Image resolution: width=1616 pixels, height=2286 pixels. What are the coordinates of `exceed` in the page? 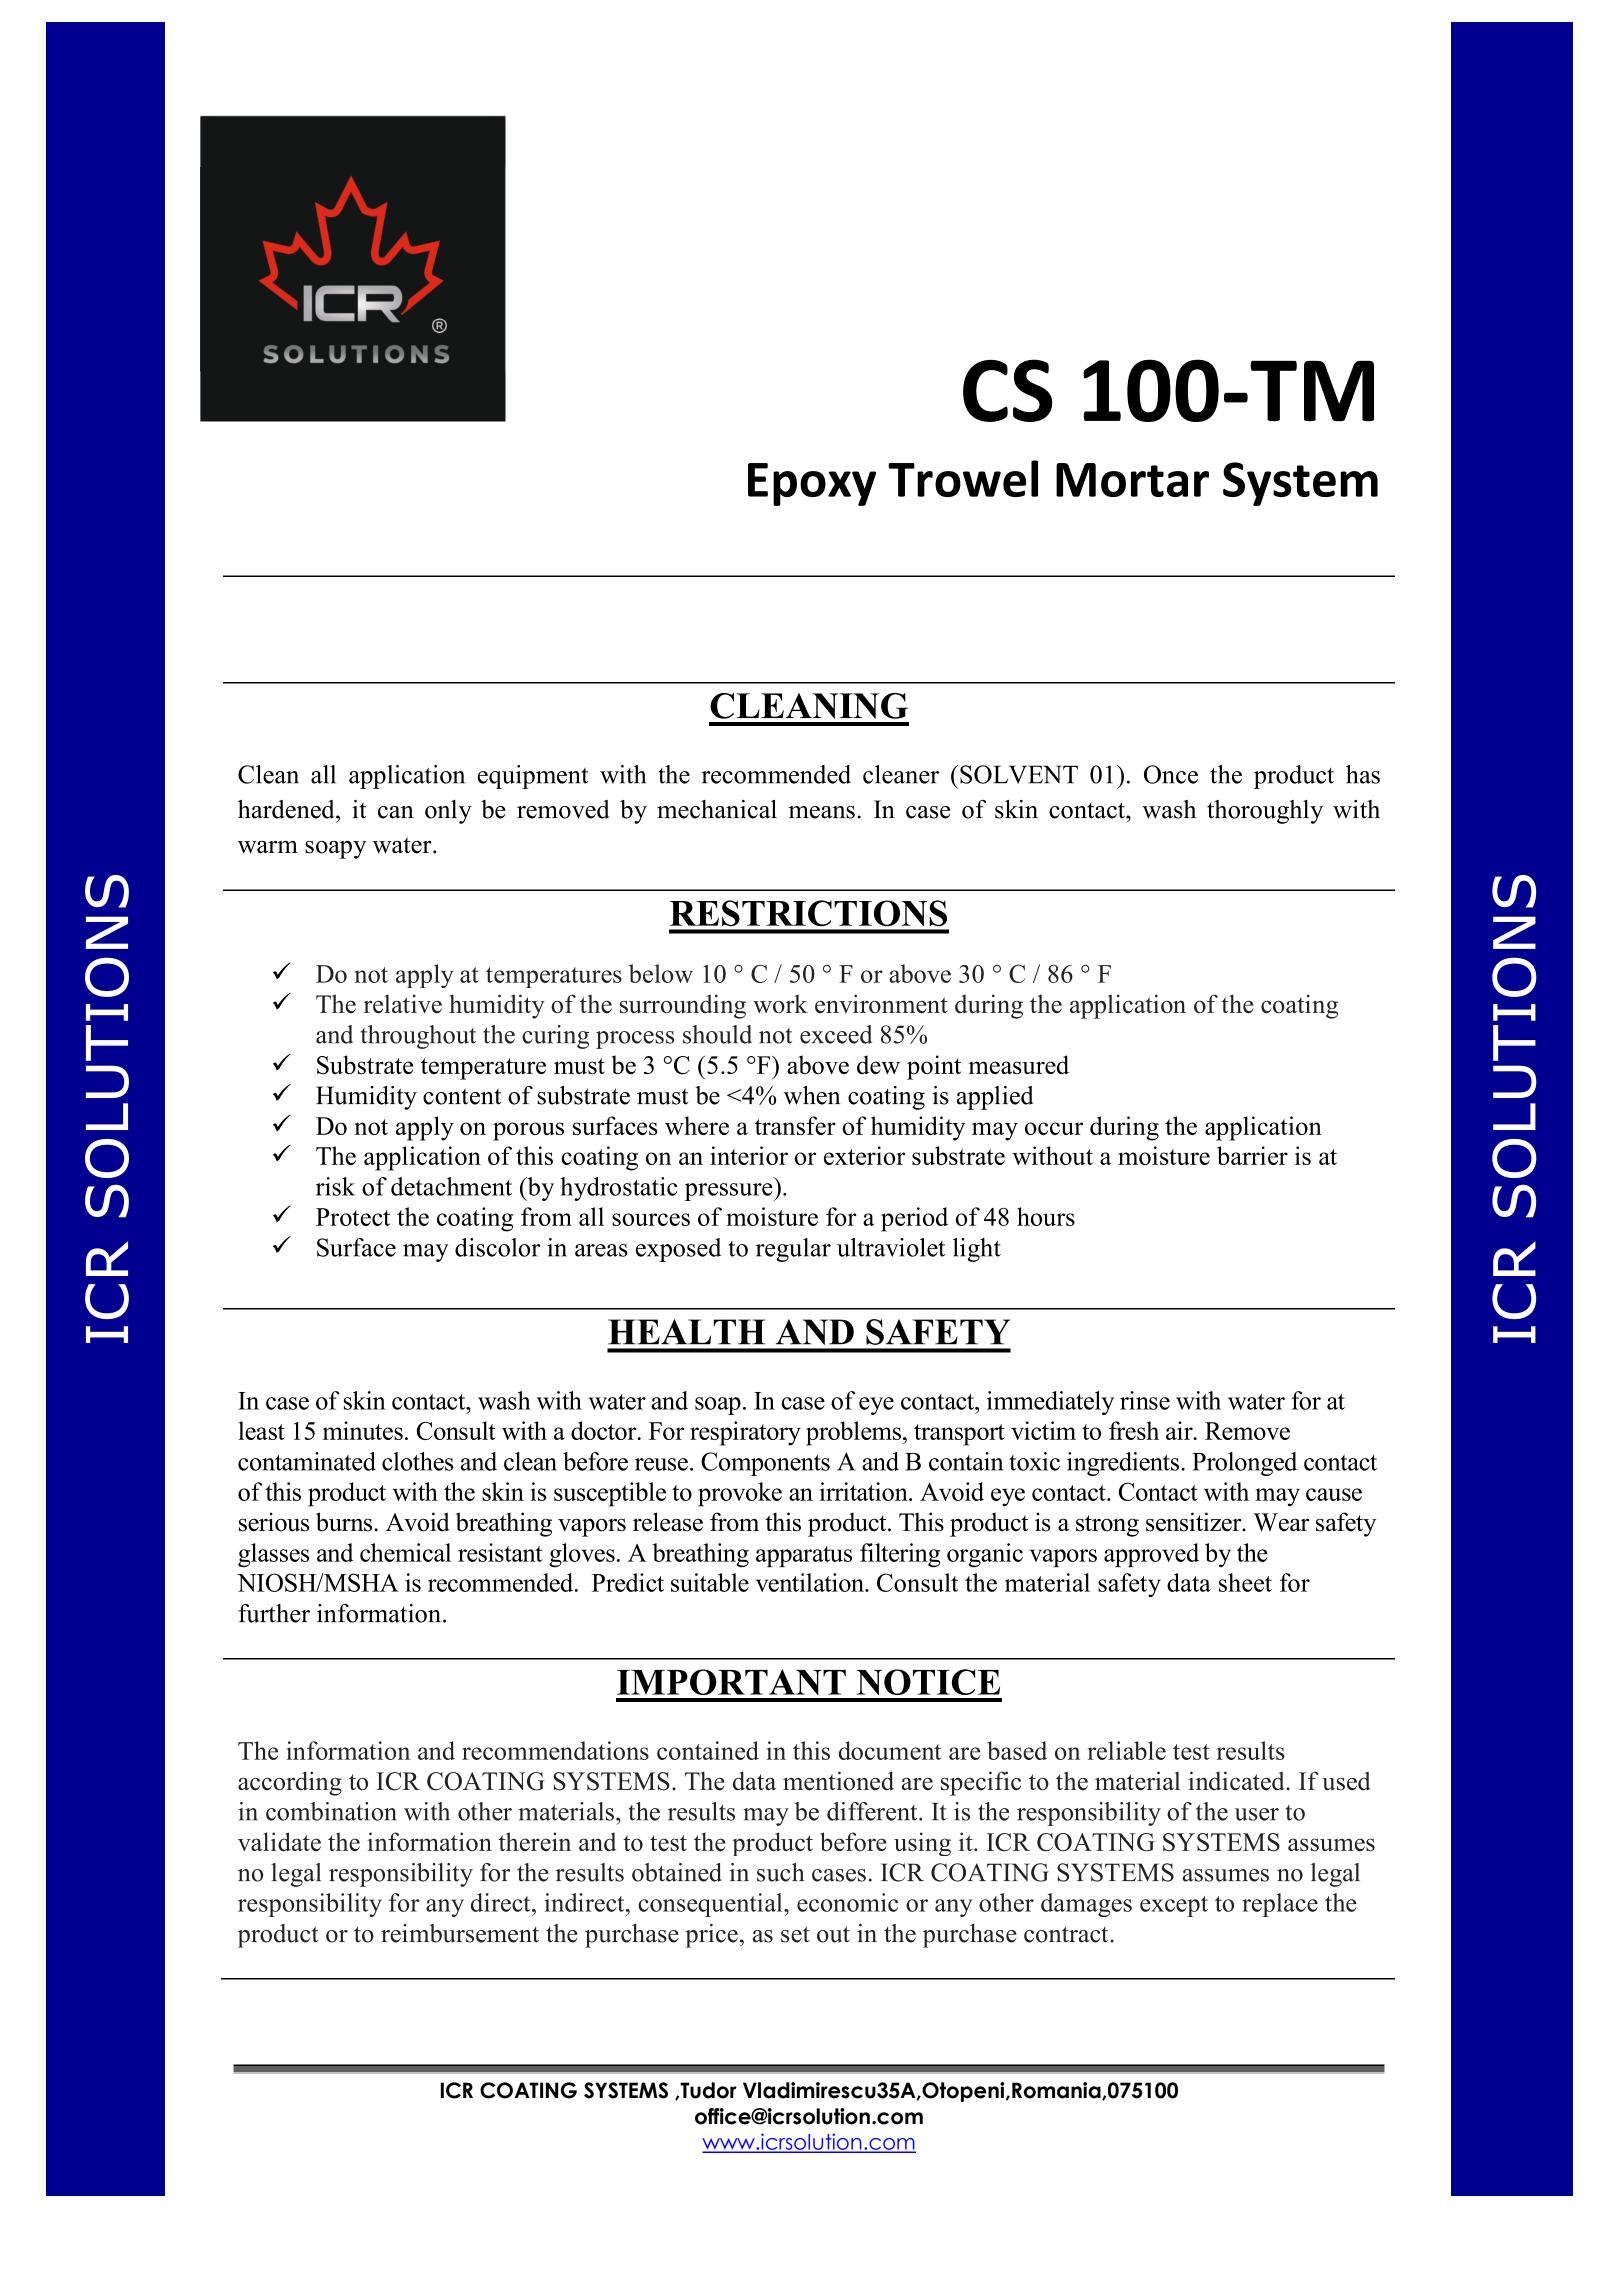 It's located at (836, 1034).
